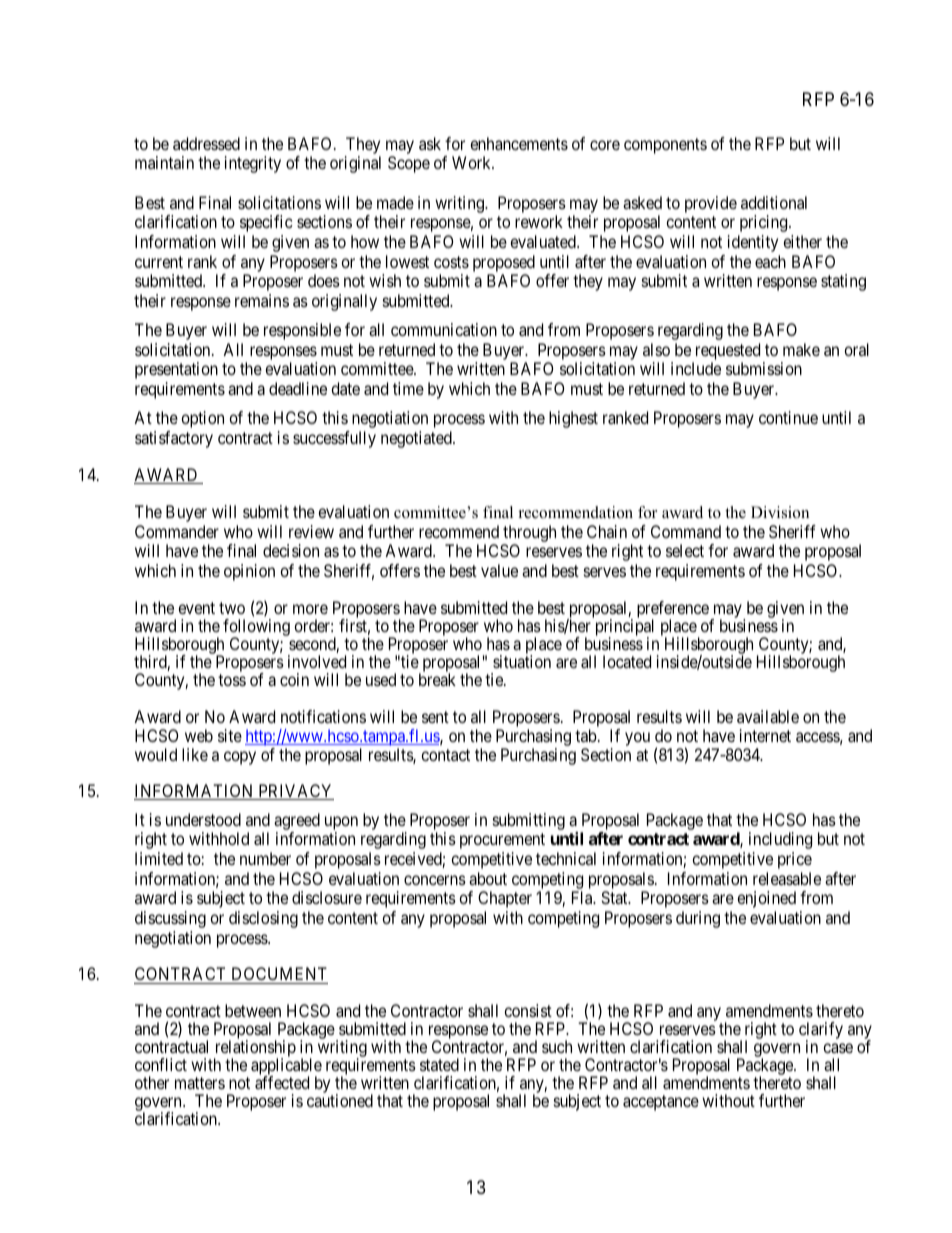 The image size is (952, 1233). What do you see at coordinates (519, 143) in the document?
I see `enhancements` at bounding box center [519, 143].
